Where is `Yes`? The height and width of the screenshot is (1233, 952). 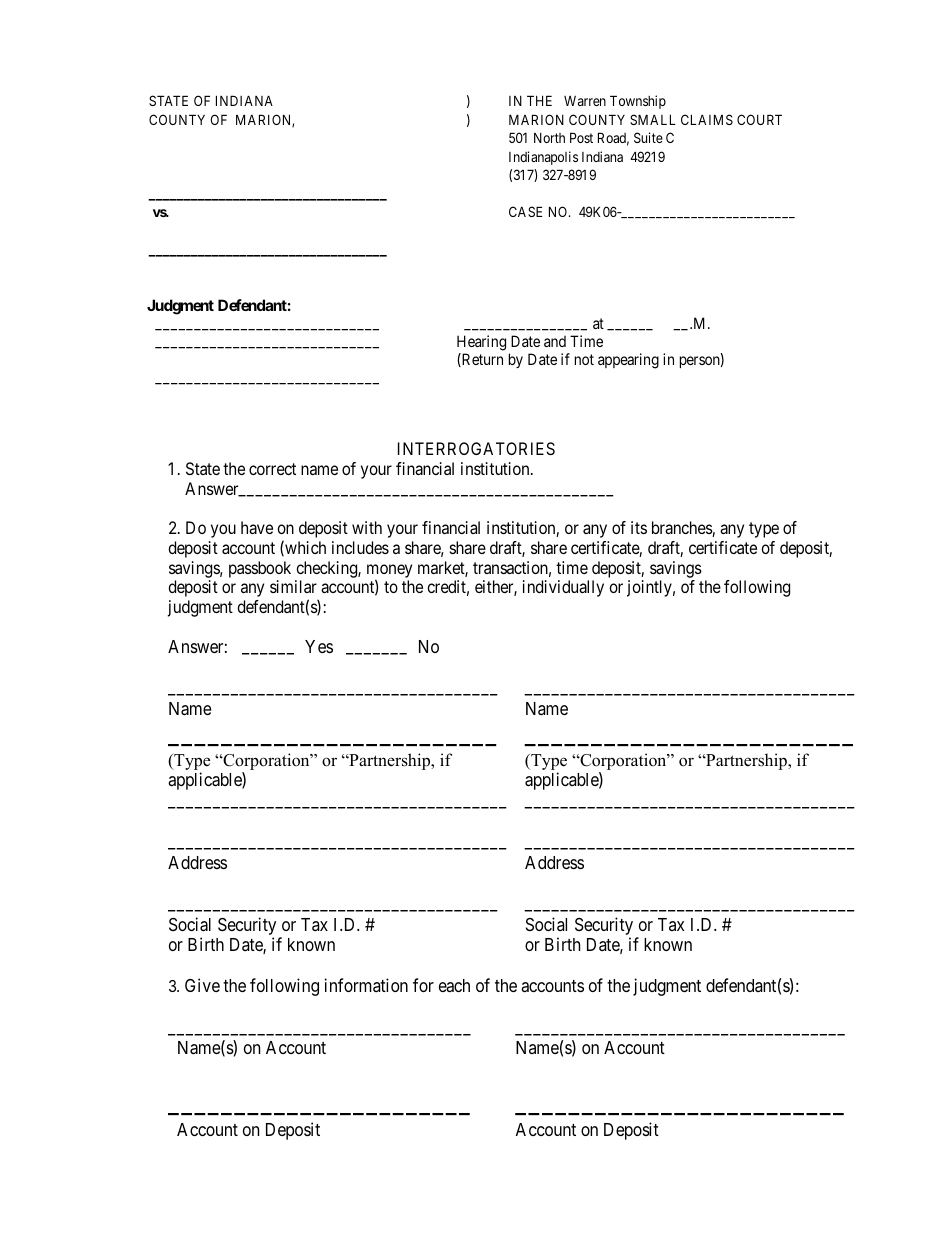 Yes is located at coordinates (319, 646).
